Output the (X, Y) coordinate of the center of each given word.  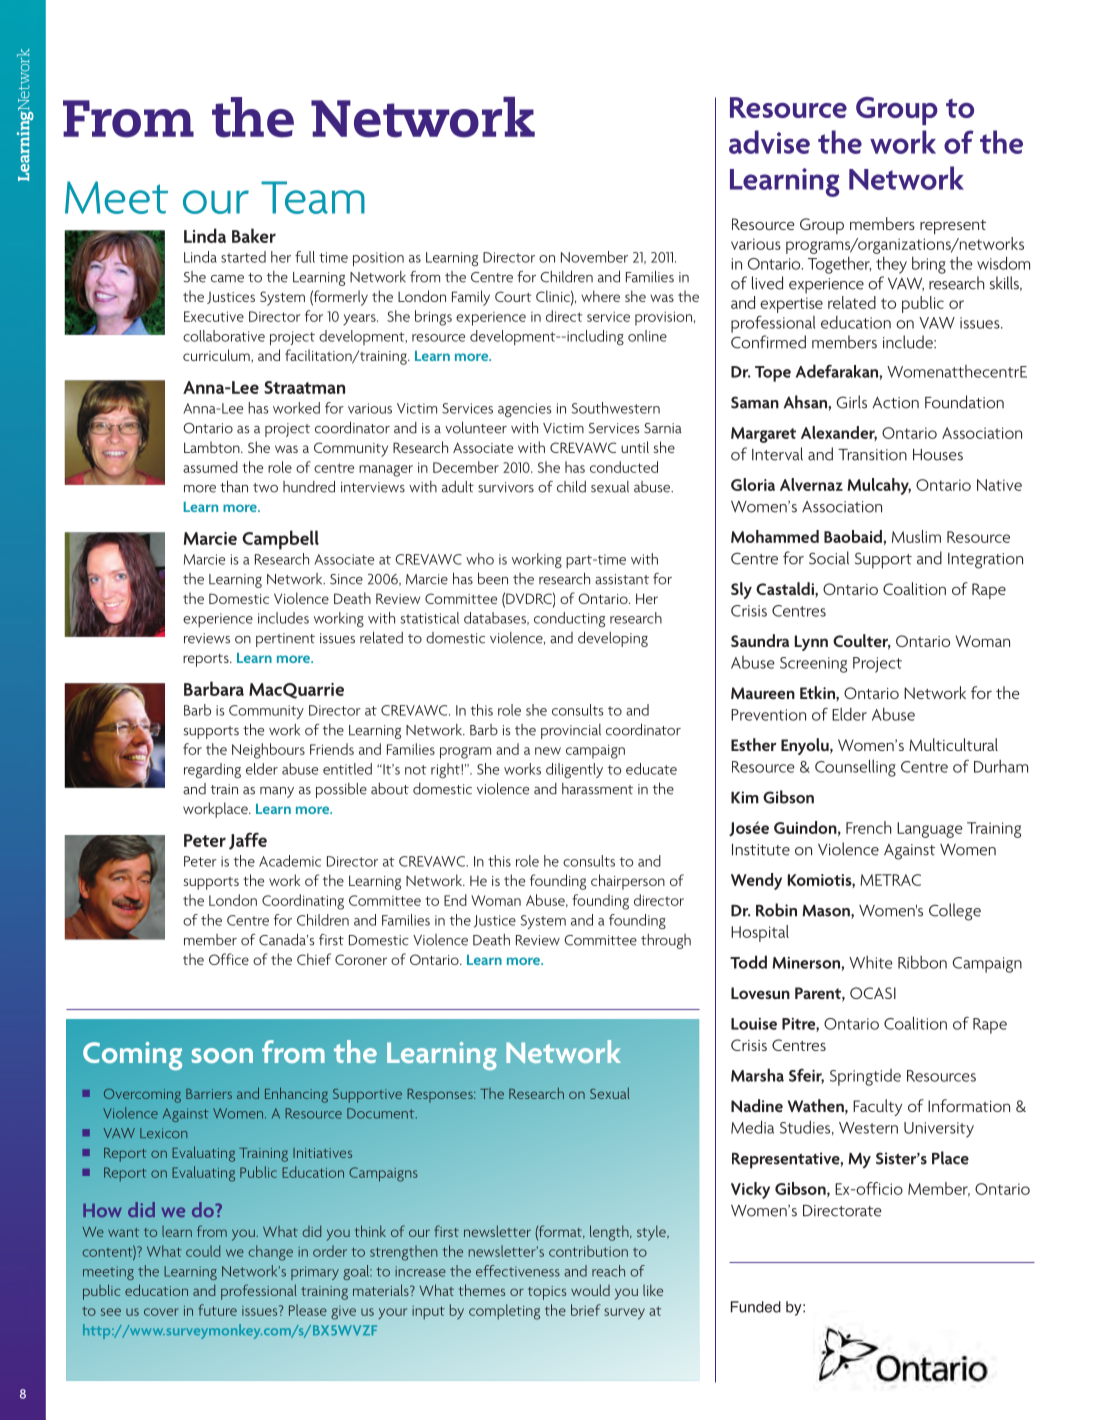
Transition (872, 455)
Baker (254, 235)
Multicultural (953, 744)
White (871, 962)
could (203, 1251)
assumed (210, 467)
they (891, 265)
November (594, 257)
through (666, 941)
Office (229, 959)
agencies (525, 410)
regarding (212, 770)
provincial (571, 731)
